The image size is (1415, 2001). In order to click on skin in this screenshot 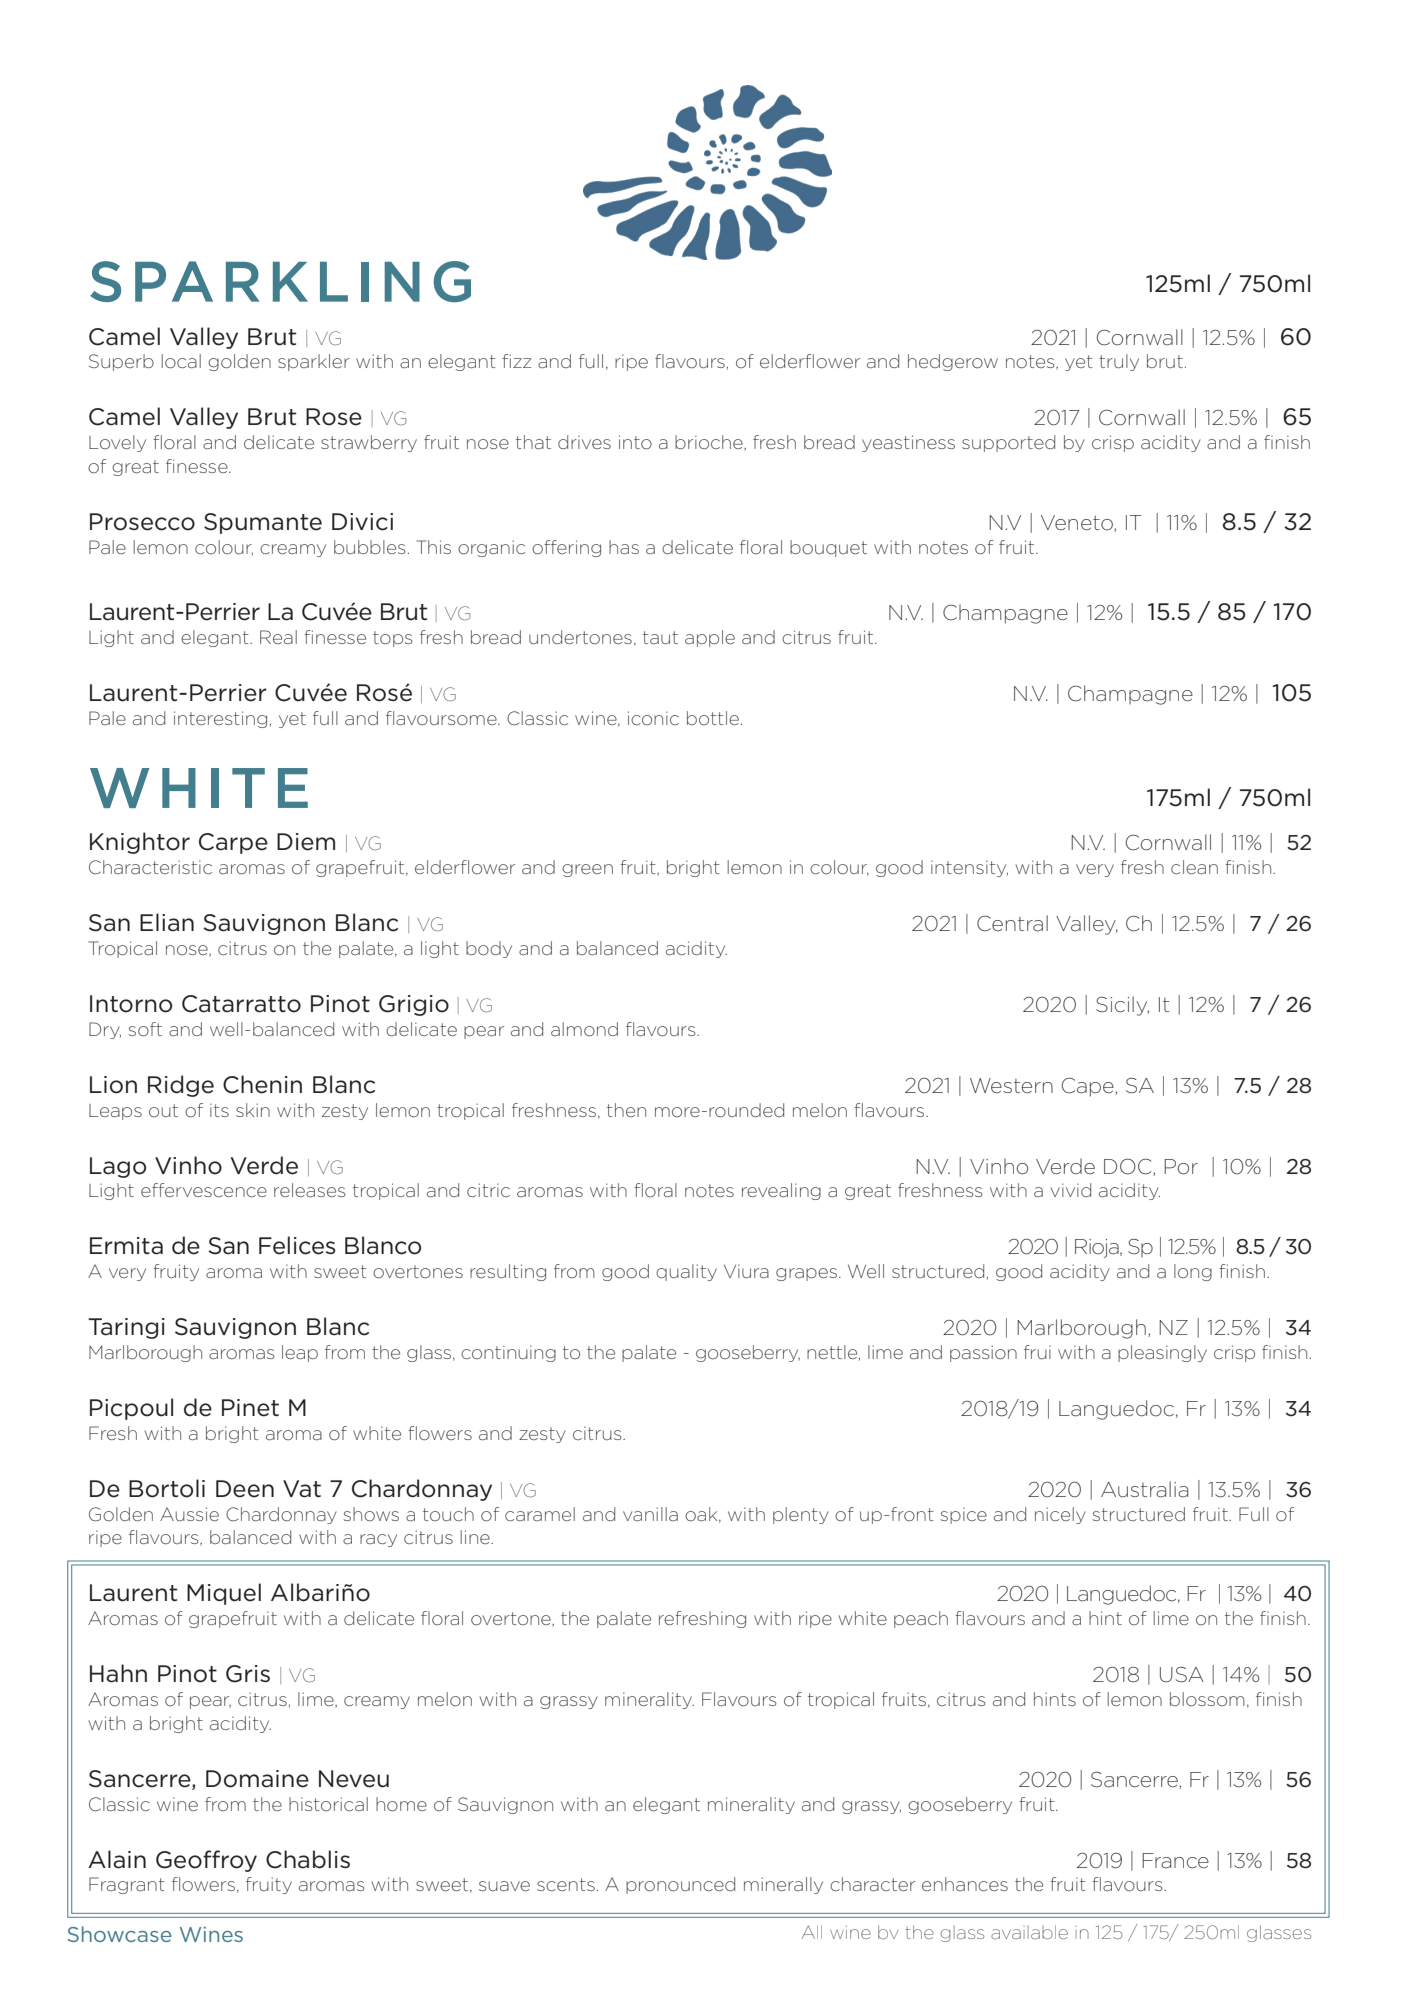, I will do `click(253, 1110)`.
